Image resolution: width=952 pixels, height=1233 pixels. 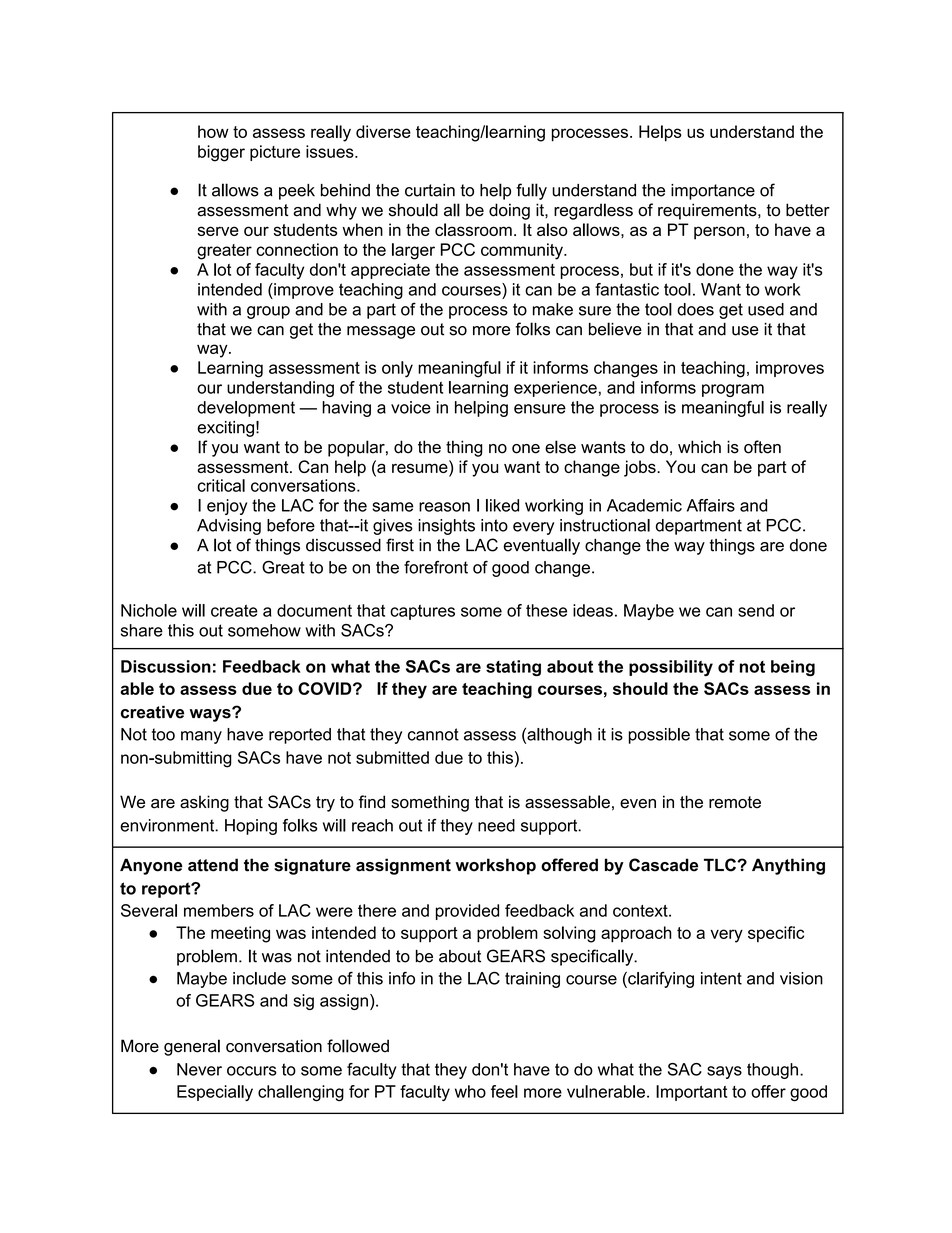 I want to click on bigger, so click(x=221, y=153).
